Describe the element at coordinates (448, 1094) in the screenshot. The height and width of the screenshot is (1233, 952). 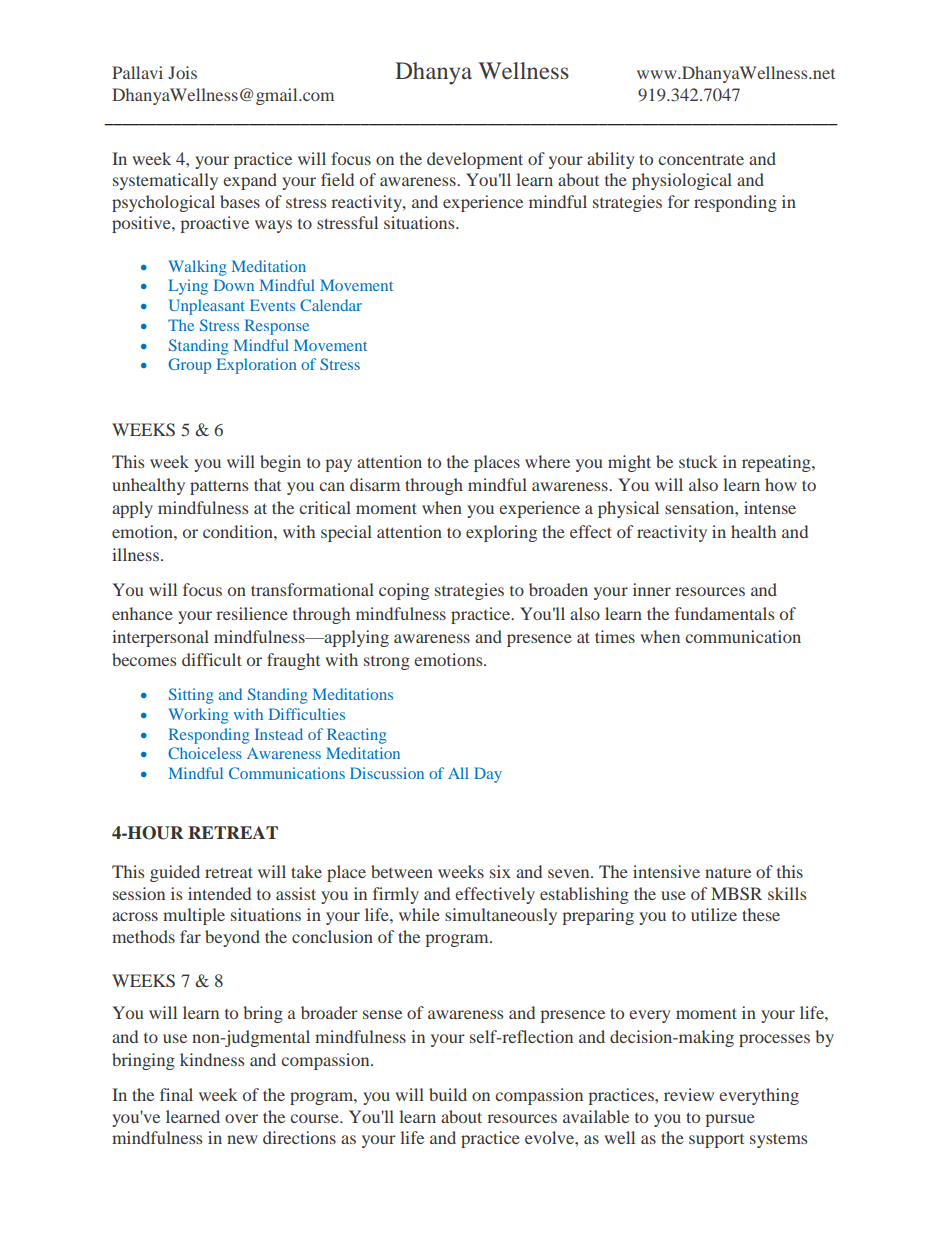
I see `build` at that location.
